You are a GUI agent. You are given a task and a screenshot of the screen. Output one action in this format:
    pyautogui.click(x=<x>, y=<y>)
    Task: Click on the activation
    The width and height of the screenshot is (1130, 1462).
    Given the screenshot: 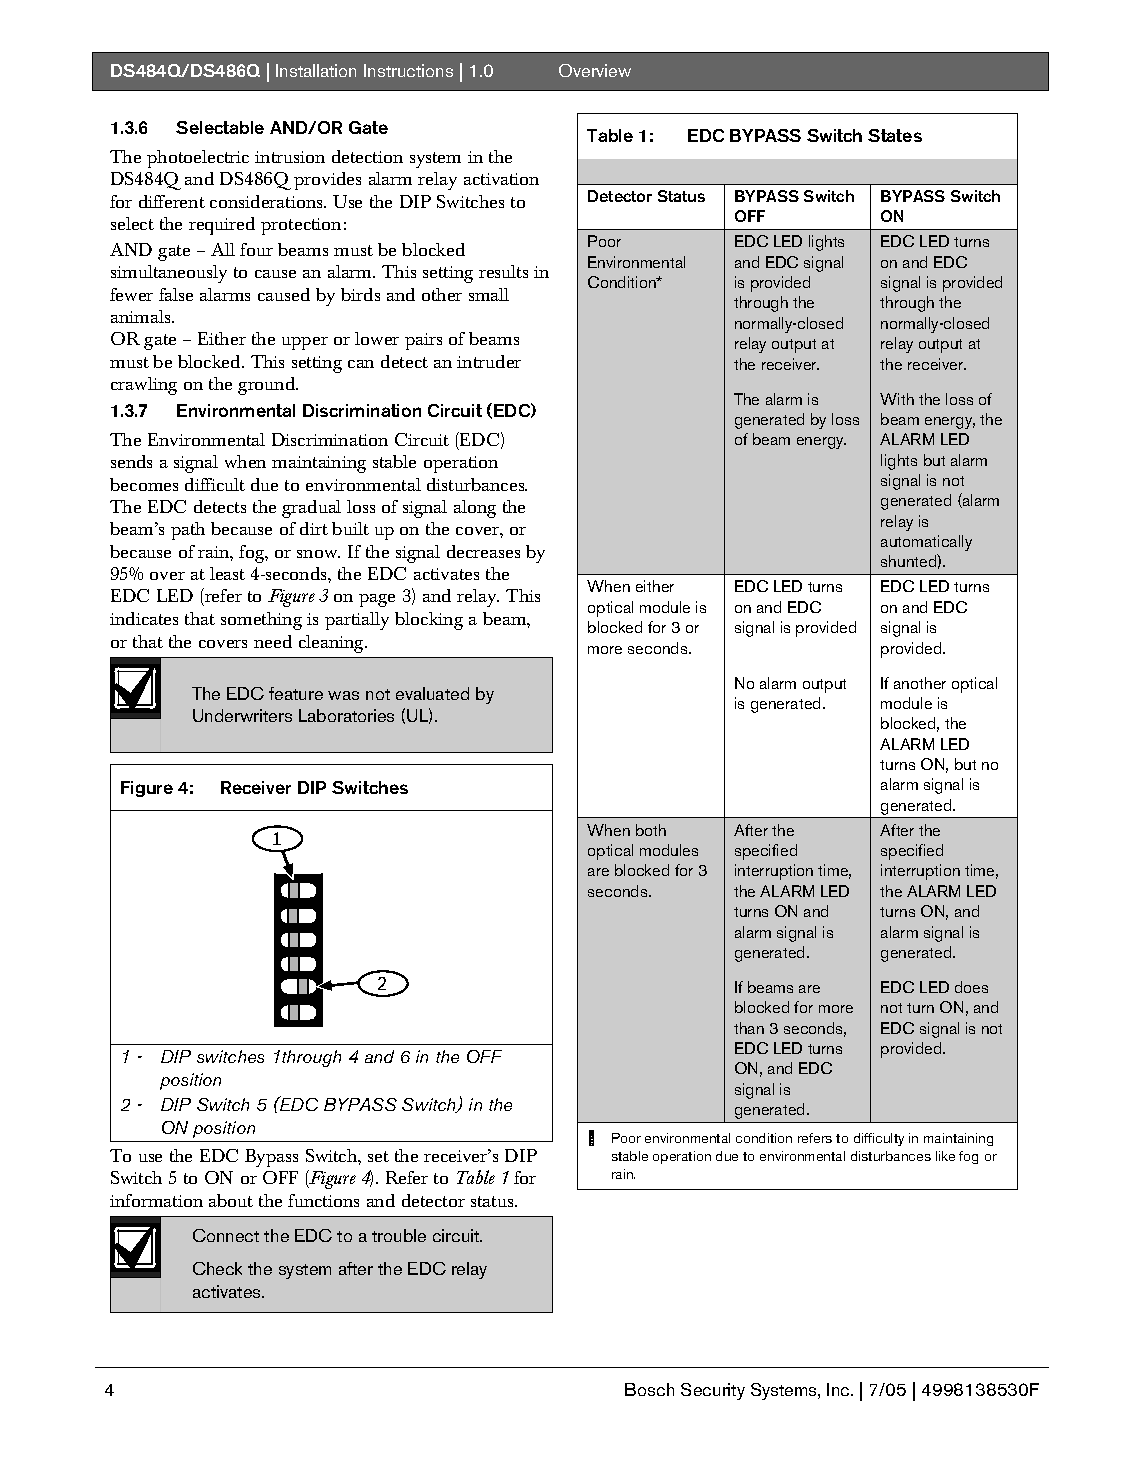 What is the action you would take?
    pyautogui.click(x=501, y=179)
